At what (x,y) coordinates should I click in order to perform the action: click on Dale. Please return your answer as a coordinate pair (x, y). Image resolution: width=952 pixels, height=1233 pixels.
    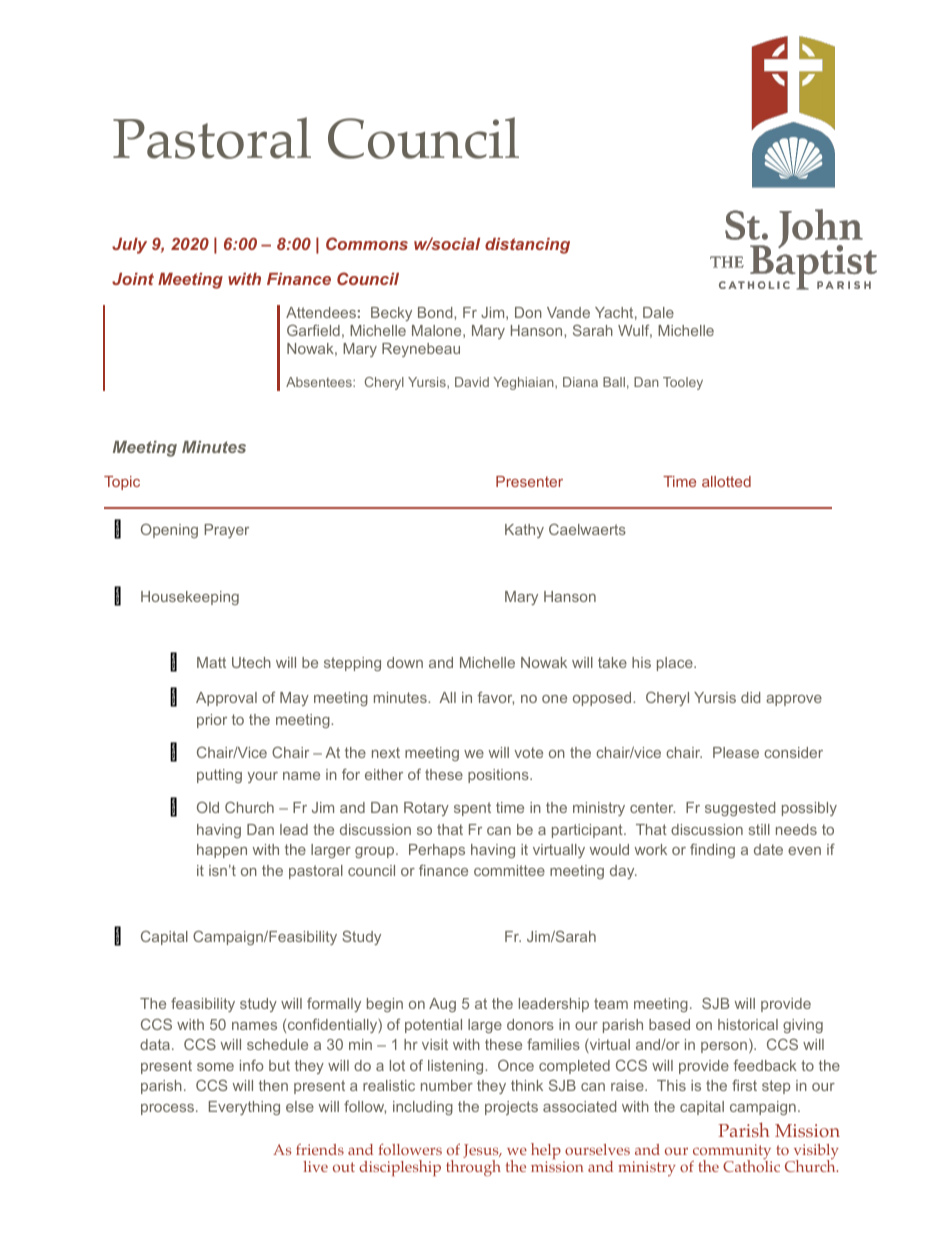
    Looking at the image, I should click on (658, 312).
